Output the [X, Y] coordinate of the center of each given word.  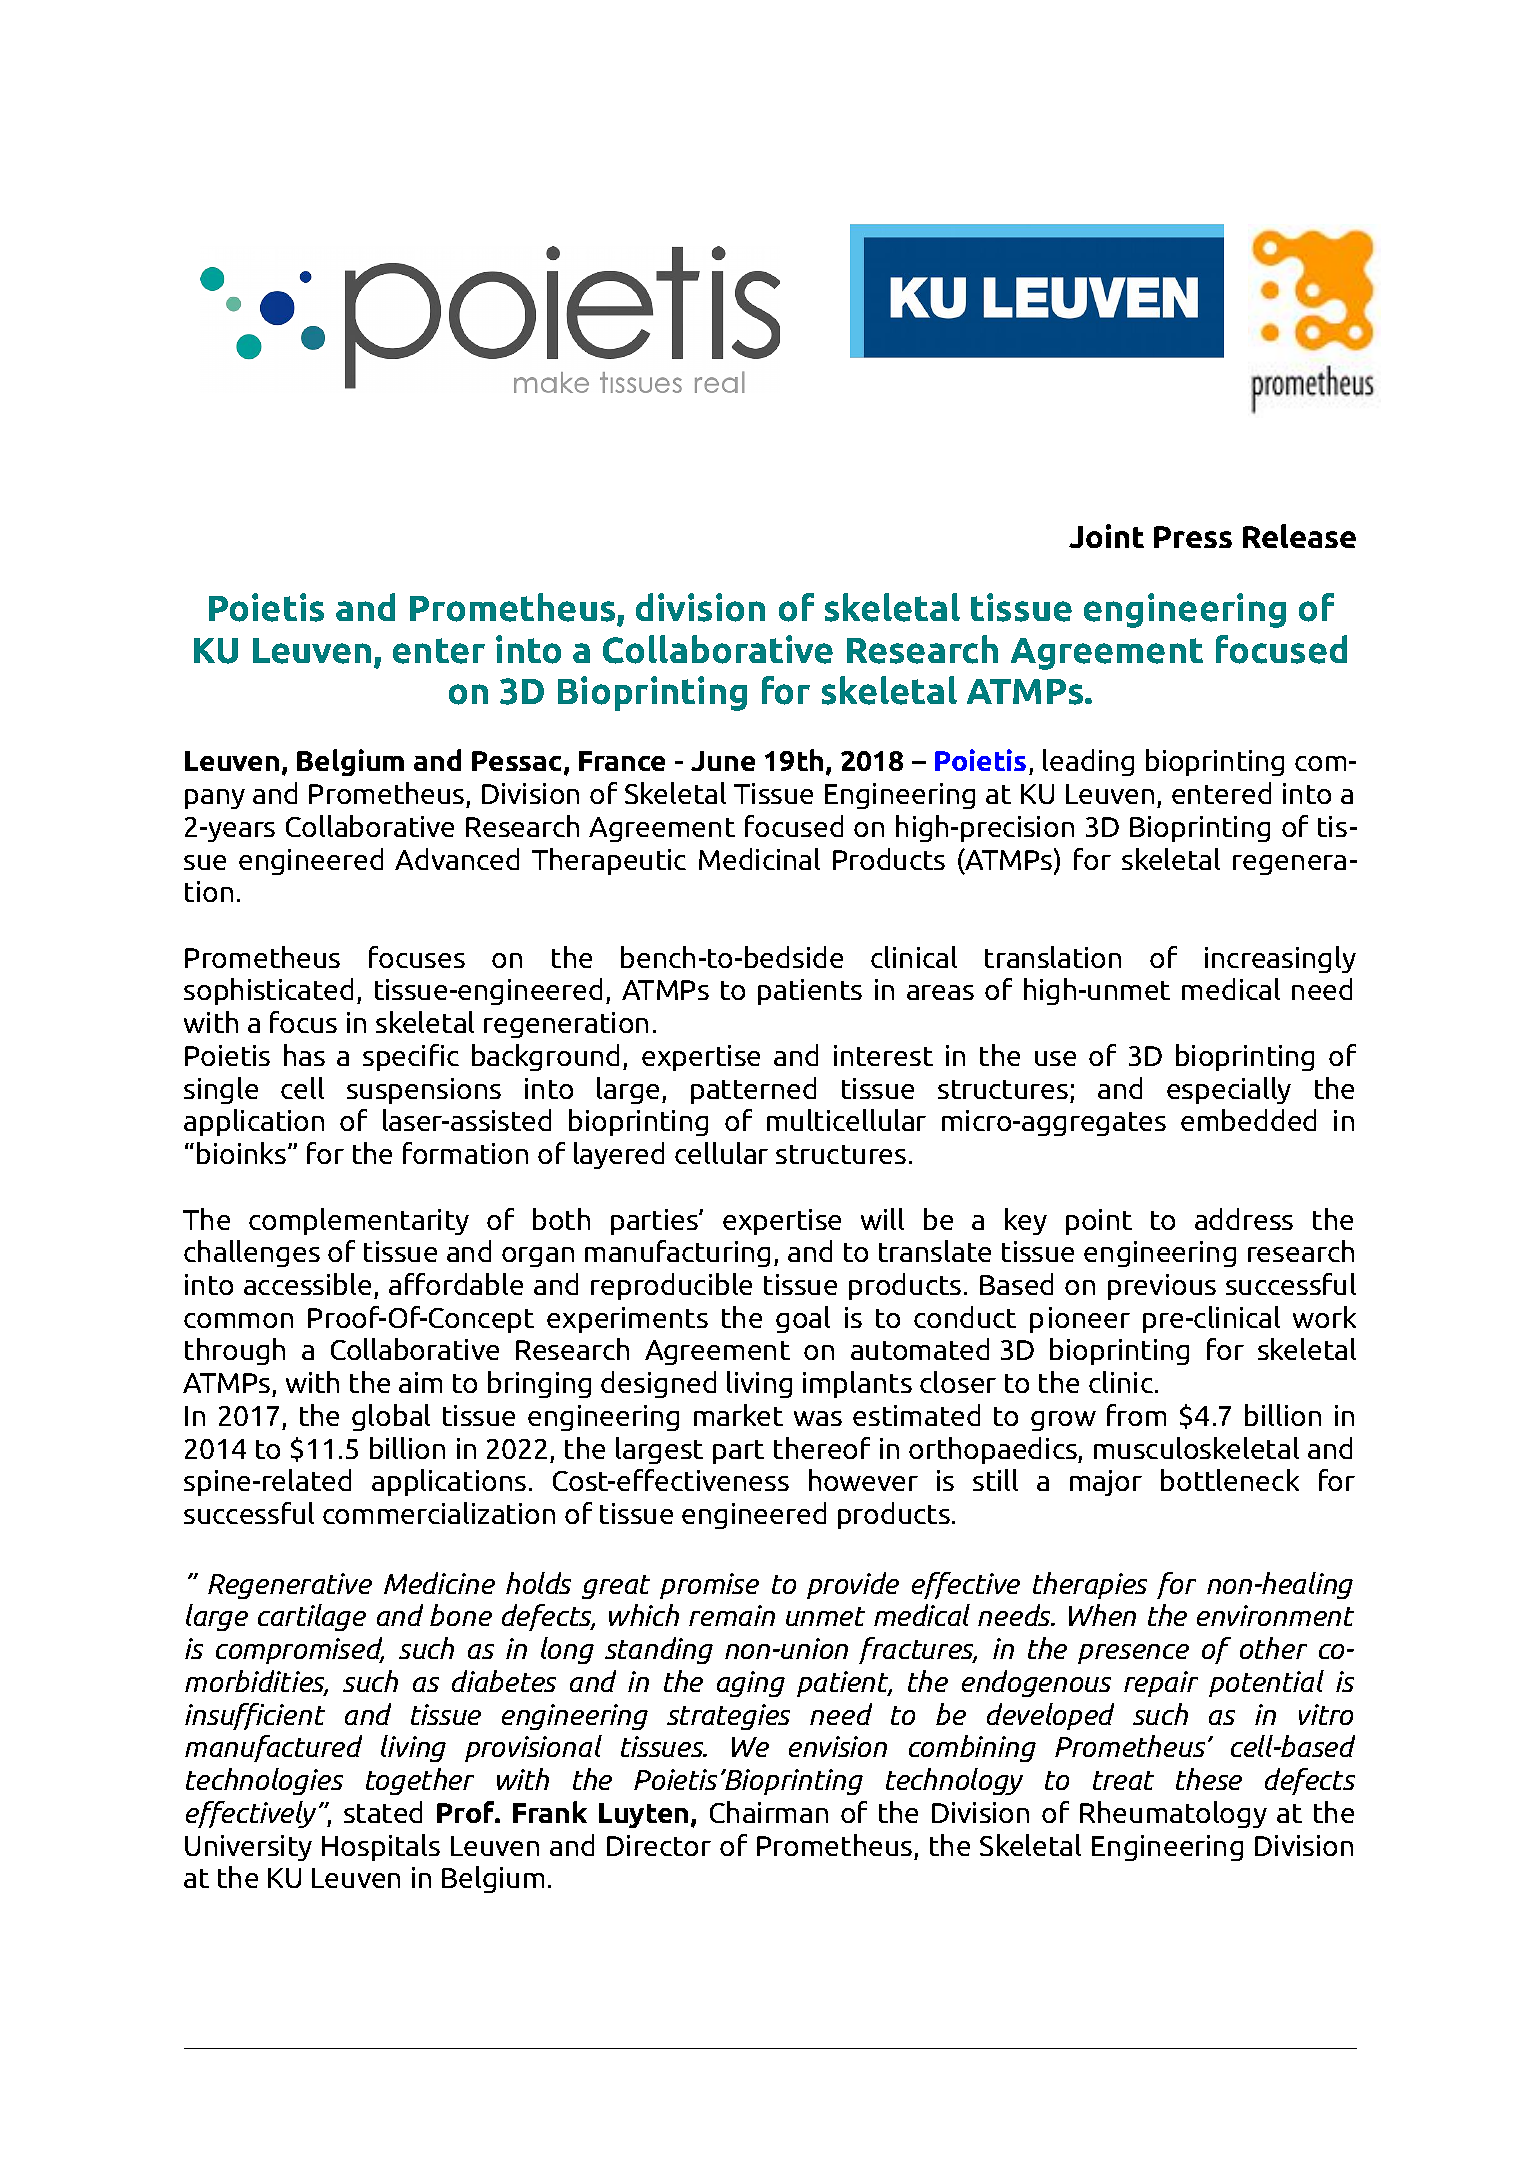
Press [1193, 537]
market [738, 1415]
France [622, 761]
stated [383, 1812]
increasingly [1280, 959]
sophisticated [268, 991]
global [391, 1417]
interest [883, 1055]
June [723, 761]
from [1136, 1415]
